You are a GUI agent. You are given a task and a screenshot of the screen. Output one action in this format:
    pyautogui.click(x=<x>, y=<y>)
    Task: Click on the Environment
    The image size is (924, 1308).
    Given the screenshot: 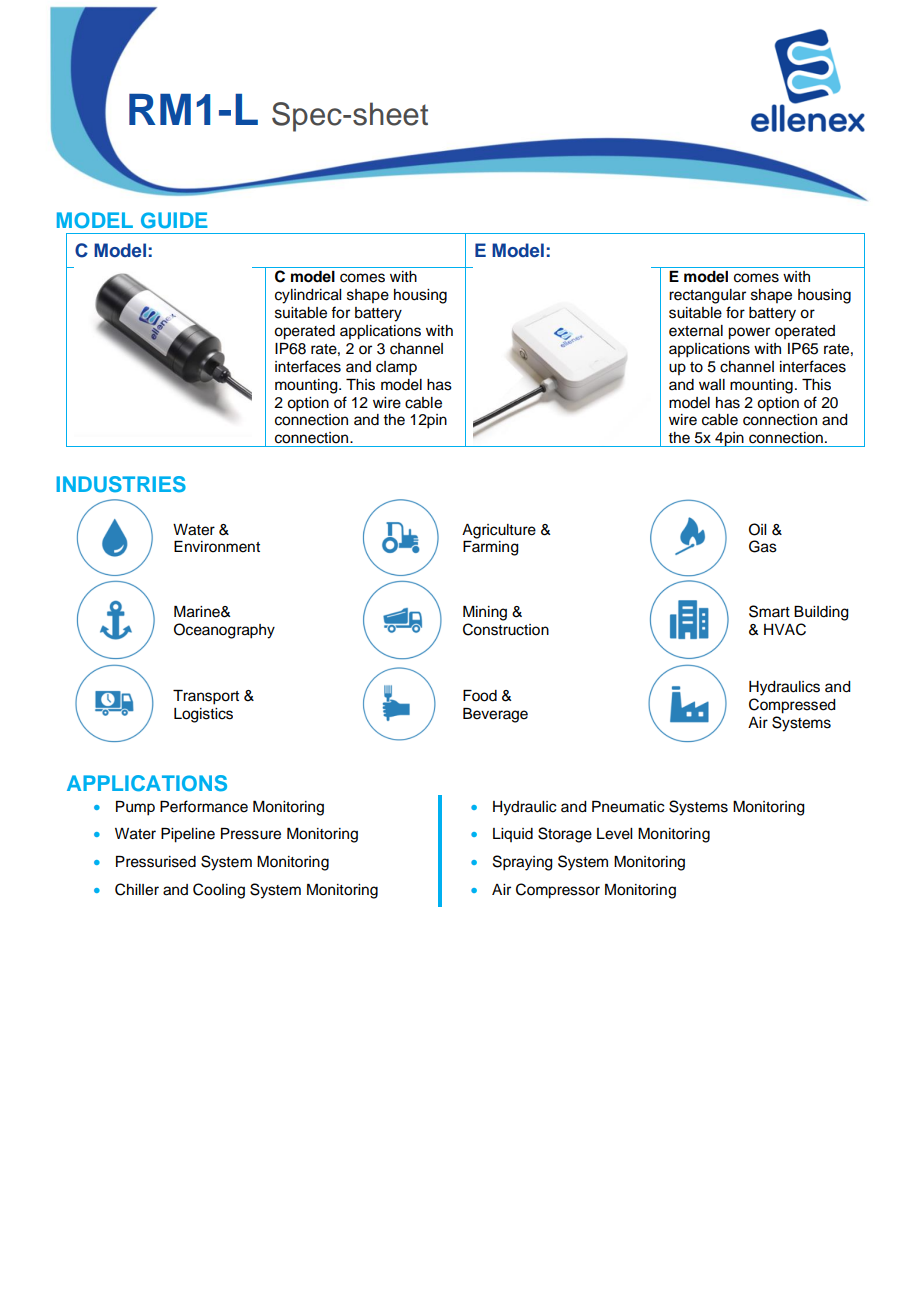 What is the action you would take?
    pyautogui.click(x=217, y=547)
